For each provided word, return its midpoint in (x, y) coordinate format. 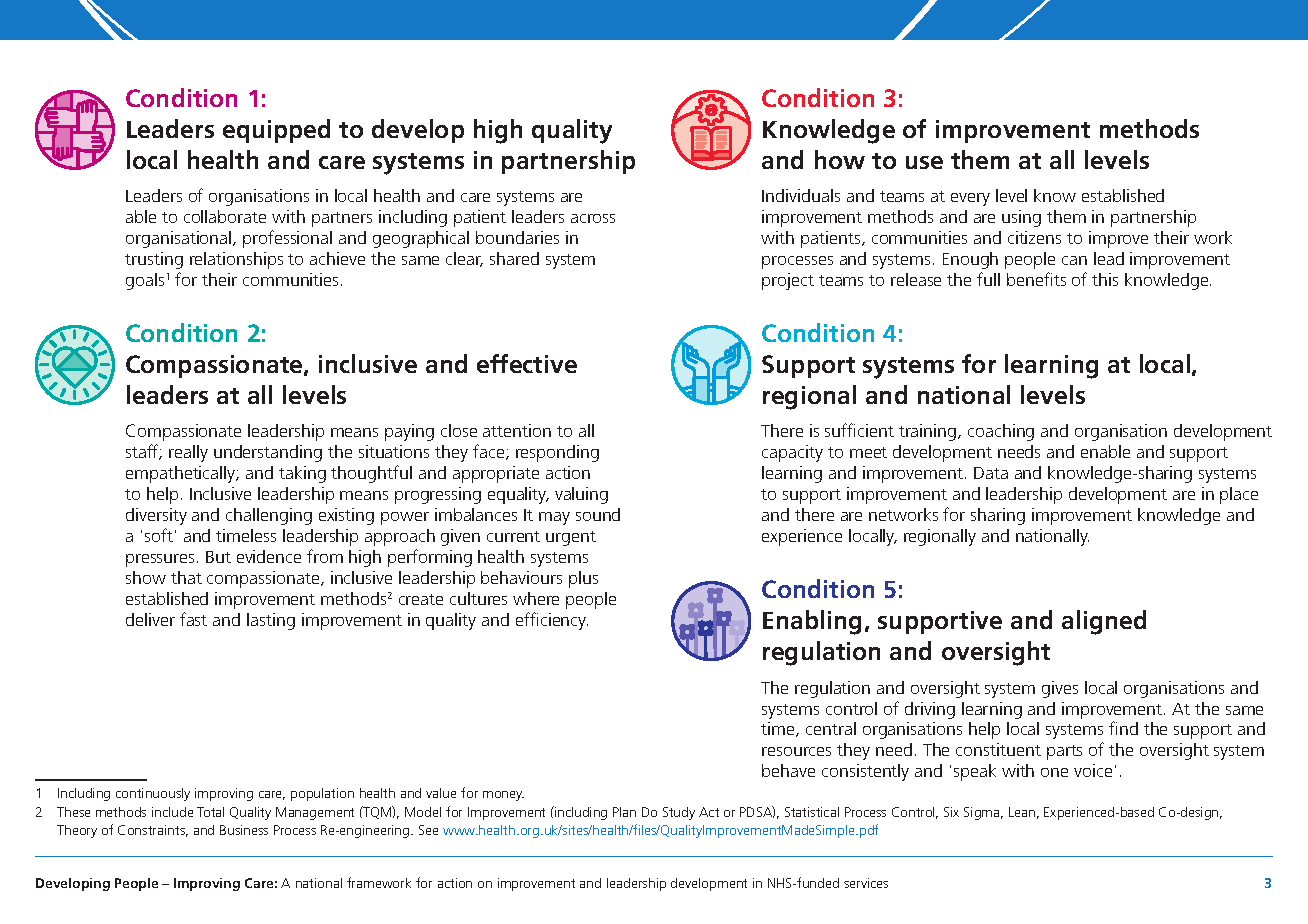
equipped (276, 131)
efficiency (552, 621)
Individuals (801, 195)
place (1239, 495)
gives (1060, 689)
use (924, 162)
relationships (236, 260)
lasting (271, 621)
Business (244, 830)
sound (598, 514)
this (1105, 279)
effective (527, 363)
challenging (269, 516)
